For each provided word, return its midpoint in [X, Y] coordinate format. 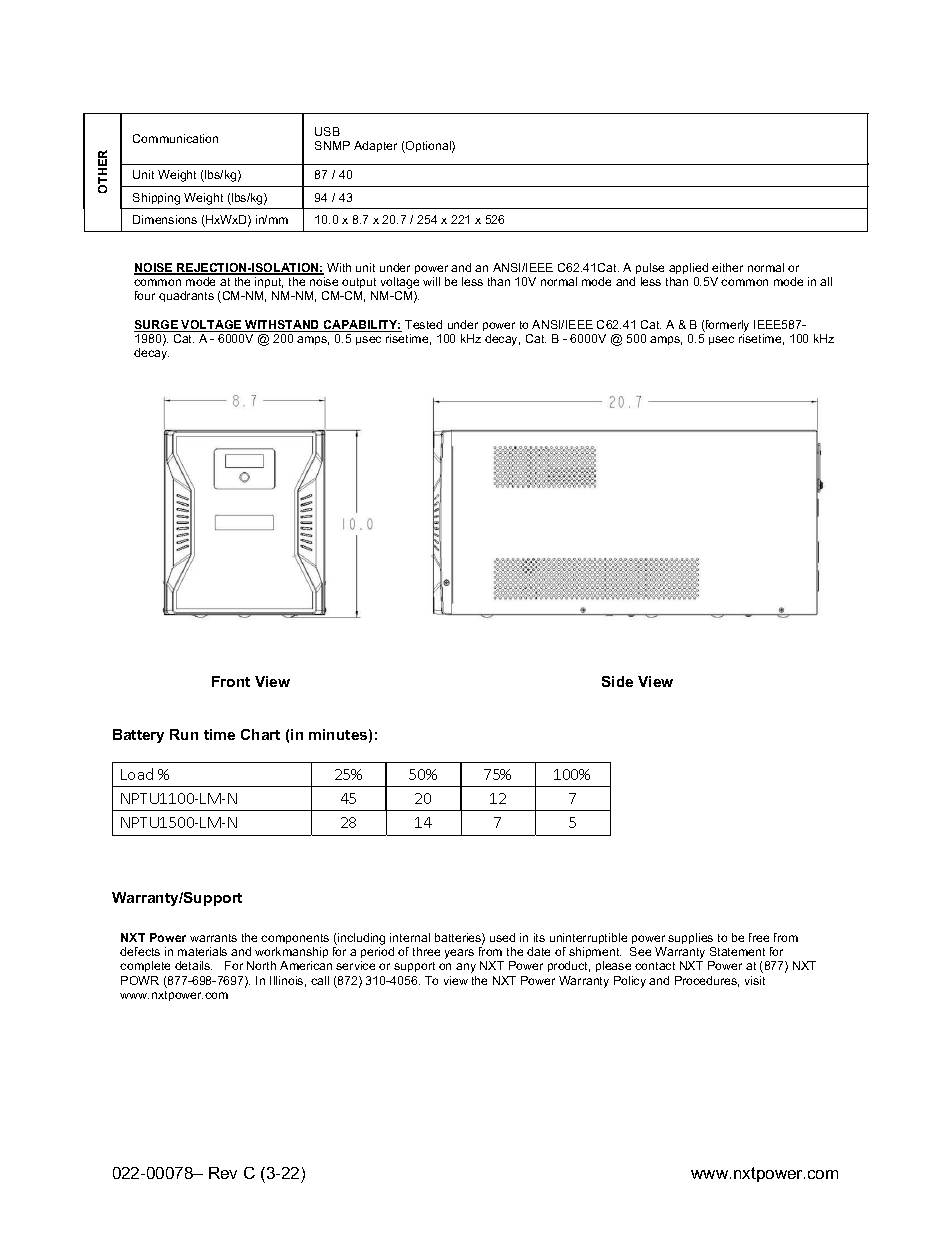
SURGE [157, 326]
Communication [175, 138]
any [466, 968]
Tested [423, 324]
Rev [223, 1173]
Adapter [375, 146]
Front [231, 681]
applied [688, 268]
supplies [690, 938]
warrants [213, 938]
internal [410, 937]
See [640, 951]
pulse [650, 268]
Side [617, 681]
